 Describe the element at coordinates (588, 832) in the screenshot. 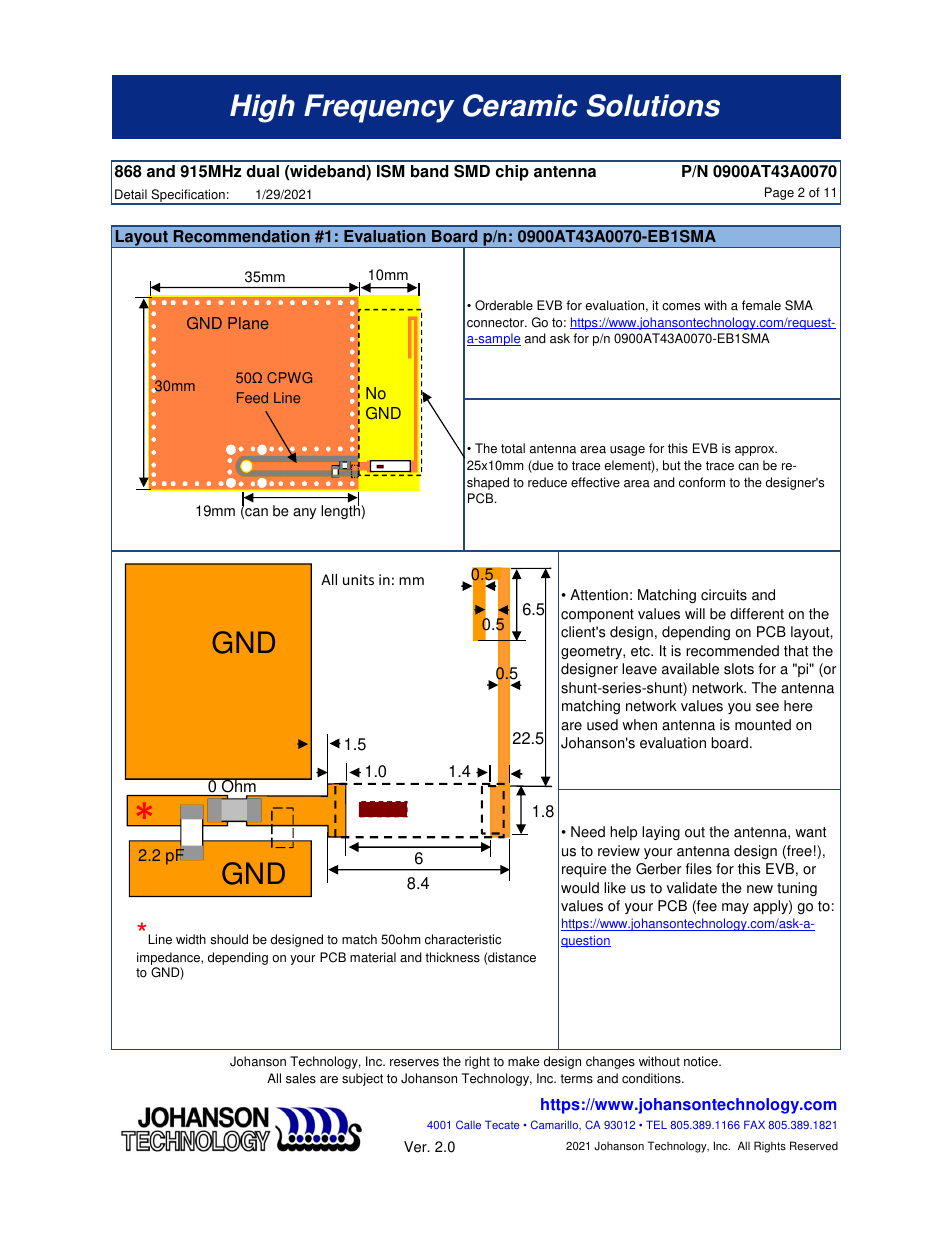

I see `Need` at that location.
